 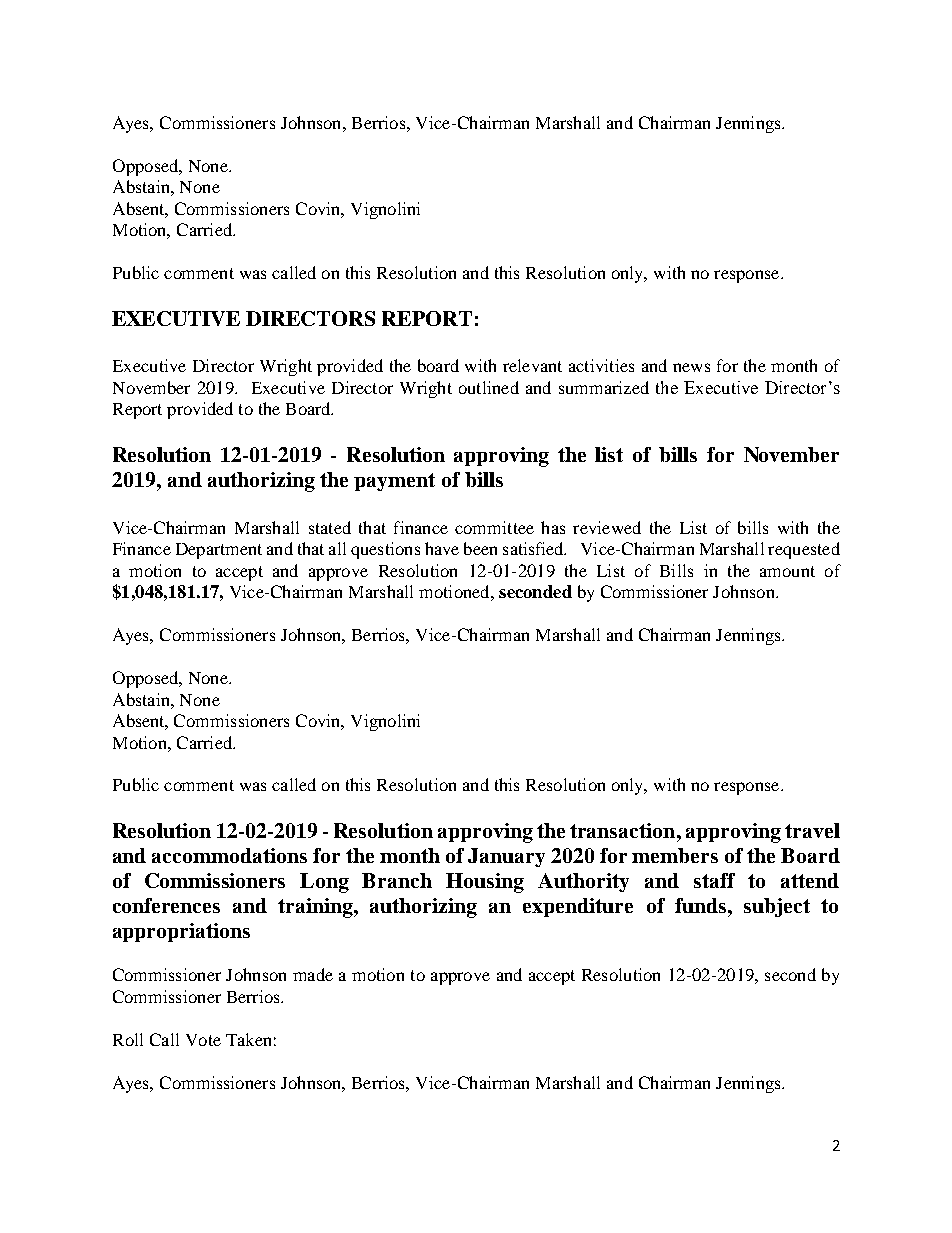 What do you see at coordinates (812, 830) in the image?
I see `travel` at bounding box center [812, 830].
